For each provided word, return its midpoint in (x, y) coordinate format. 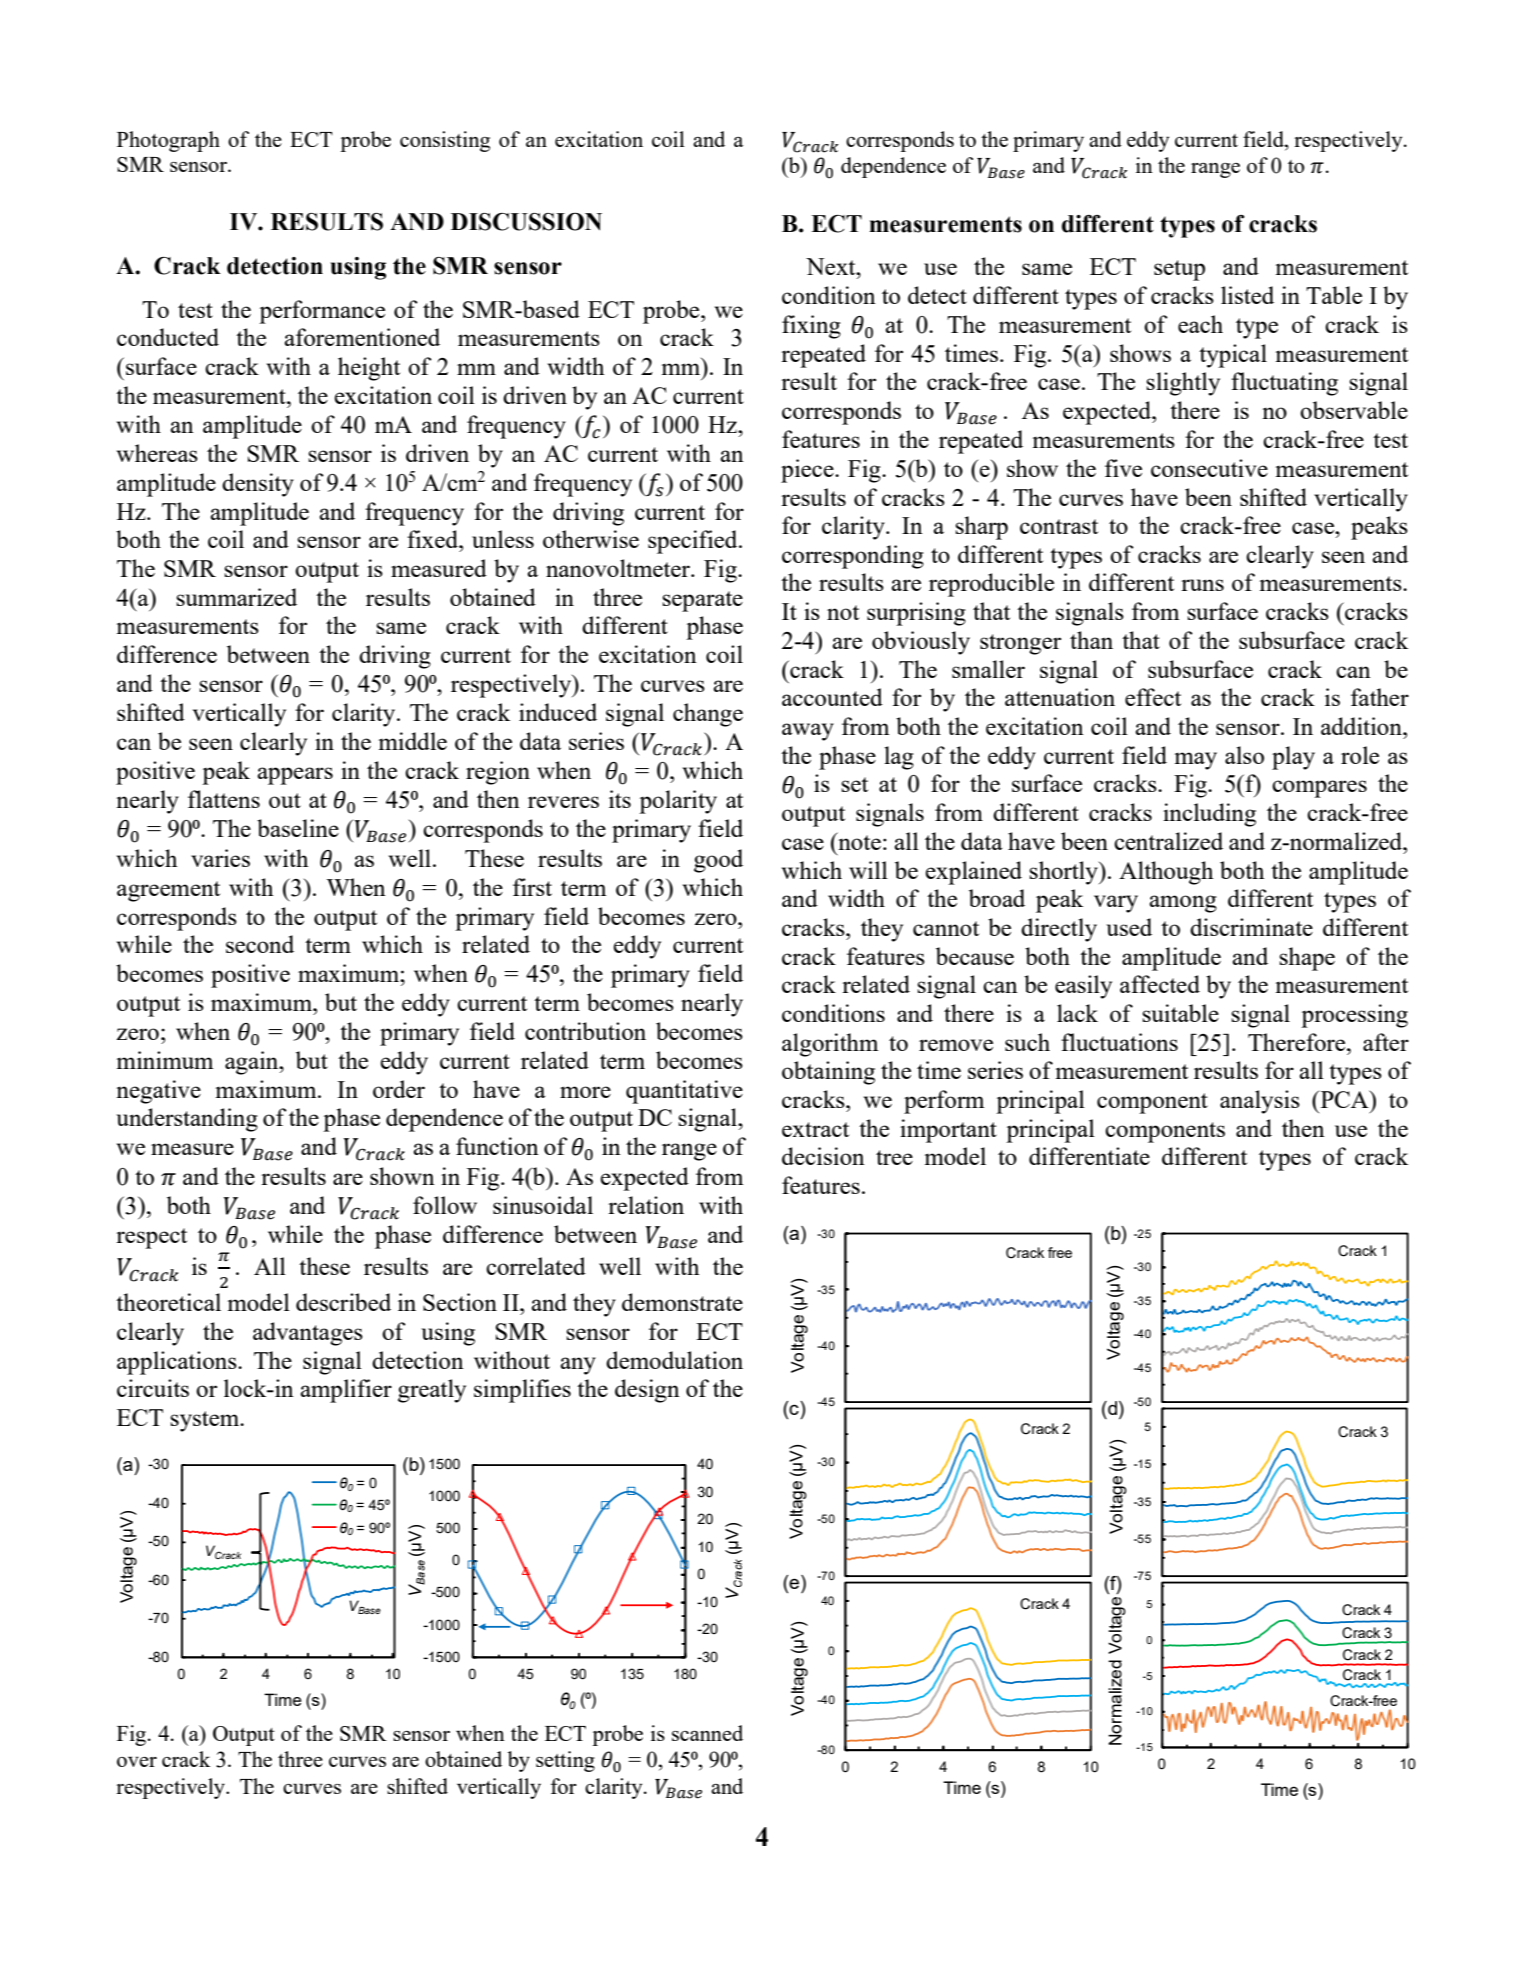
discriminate (1251, 927)
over (137, 1761)
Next (832, 266)
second (260, 944)
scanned (707, 1733)
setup (1179, 270)
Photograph (168, 141)
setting (565, 1761)
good (718, 861)
